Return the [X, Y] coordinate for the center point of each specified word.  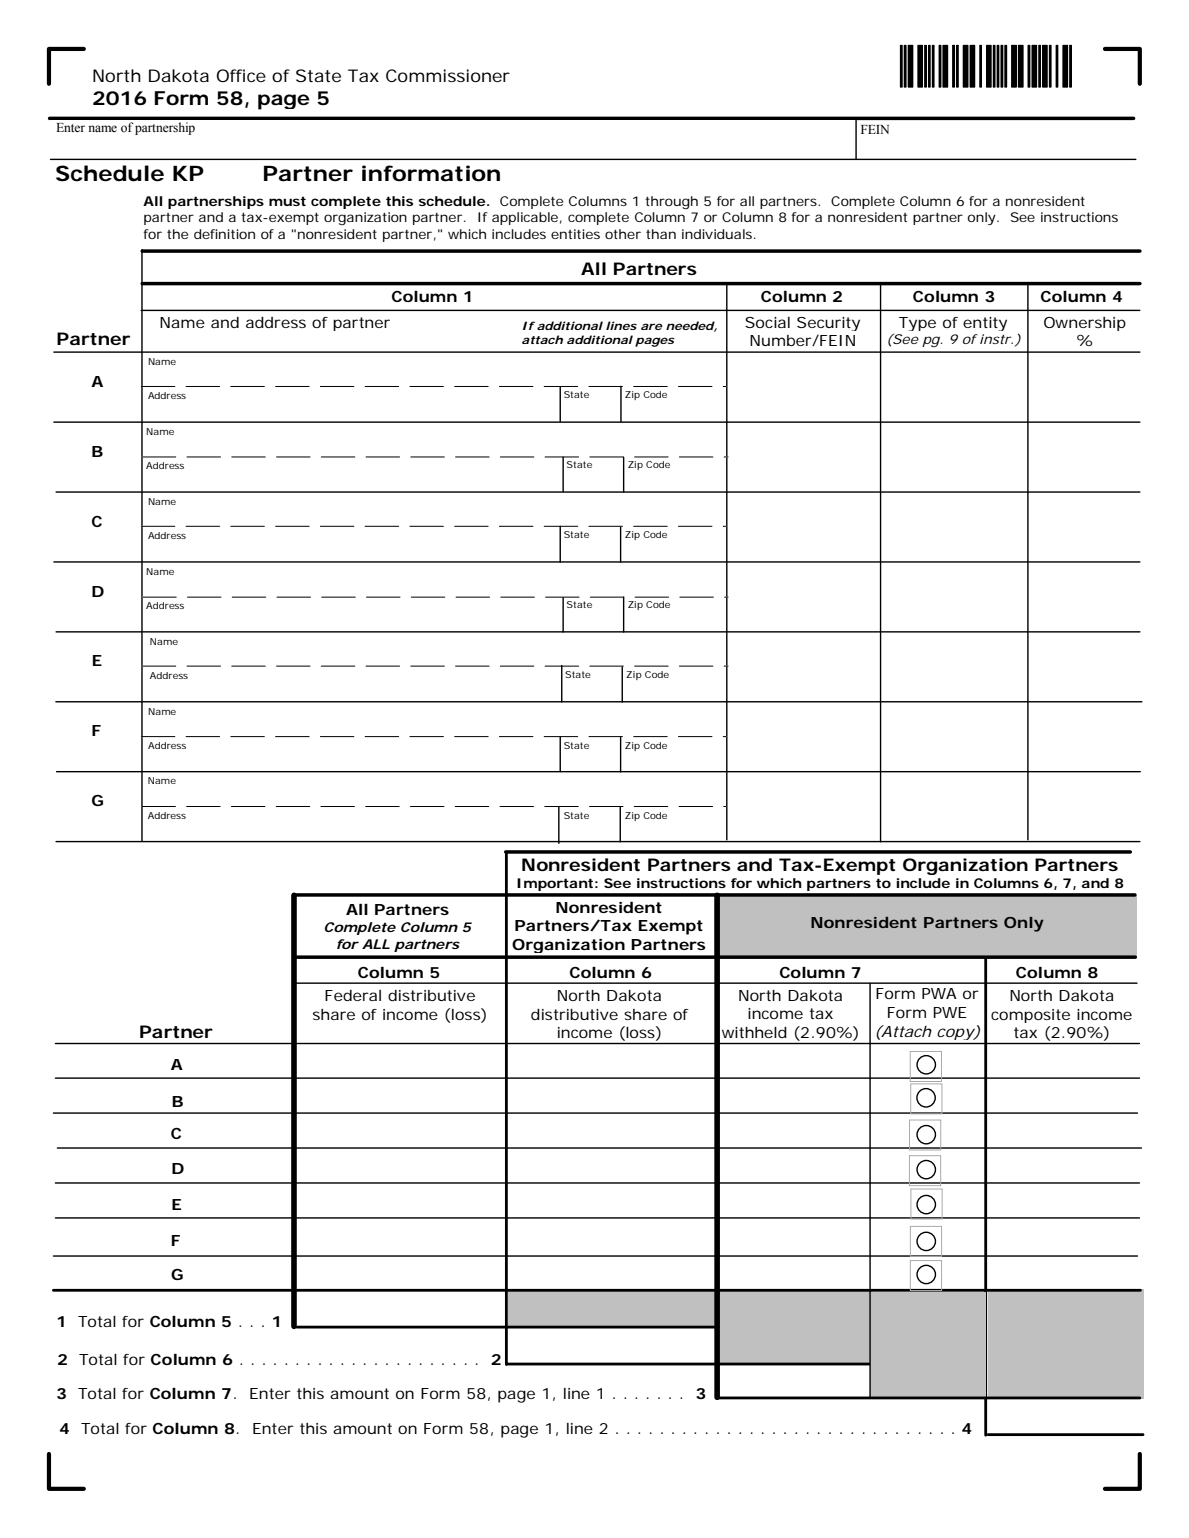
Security [828, 324]
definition [224, 234]
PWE [950, 1012]
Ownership [1085, 324]
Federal [353, 995]
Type [917, 324]
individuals [718, 234]
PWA [939, 993]
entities [575, 234]
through [671, 202]
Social [767, 322]
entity [985, 324]
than [661, 234]
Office [241, 75]
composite [1030, 1016]
